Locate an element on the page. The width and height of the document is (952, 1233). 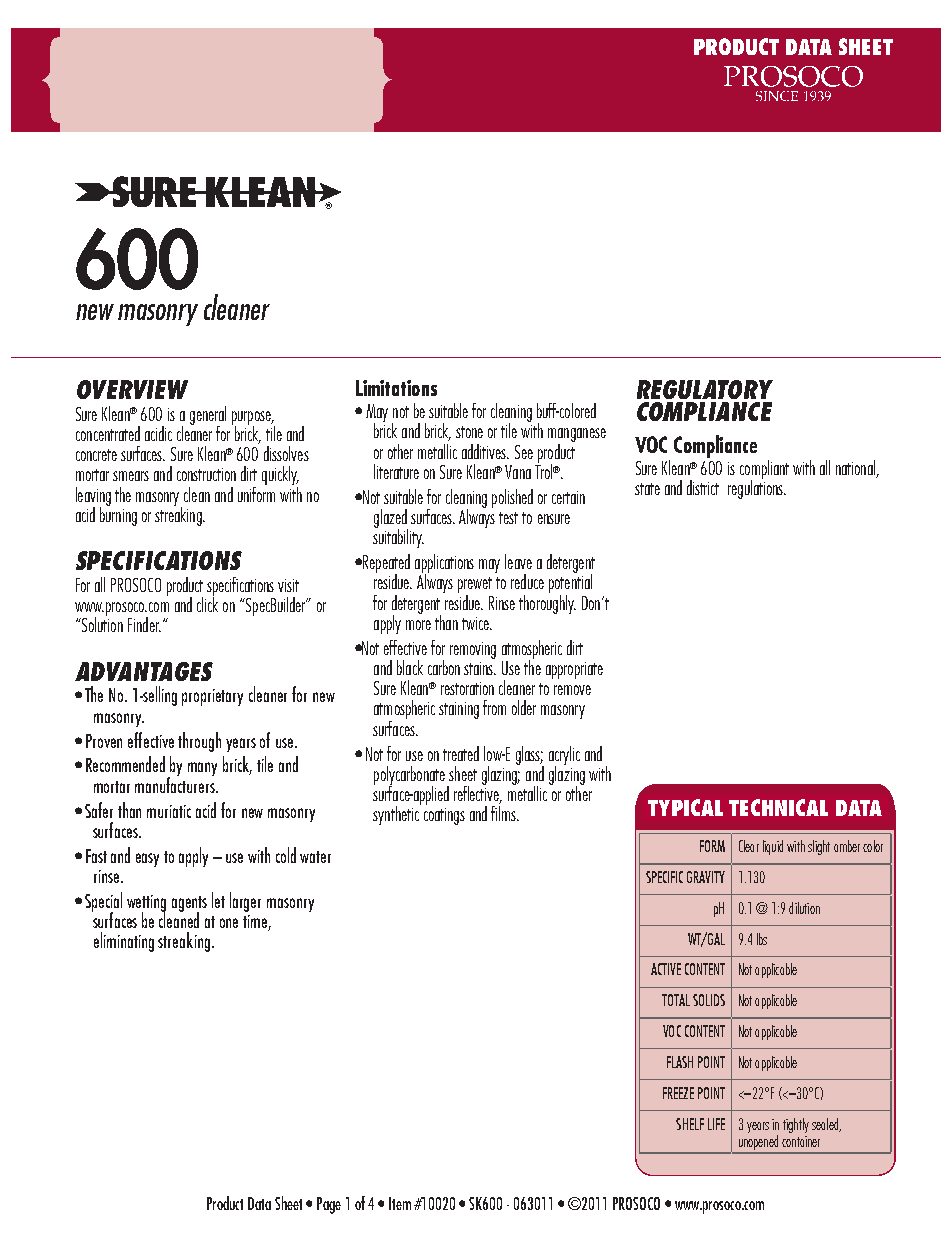
compliant is located at coordinates (764, 470).
